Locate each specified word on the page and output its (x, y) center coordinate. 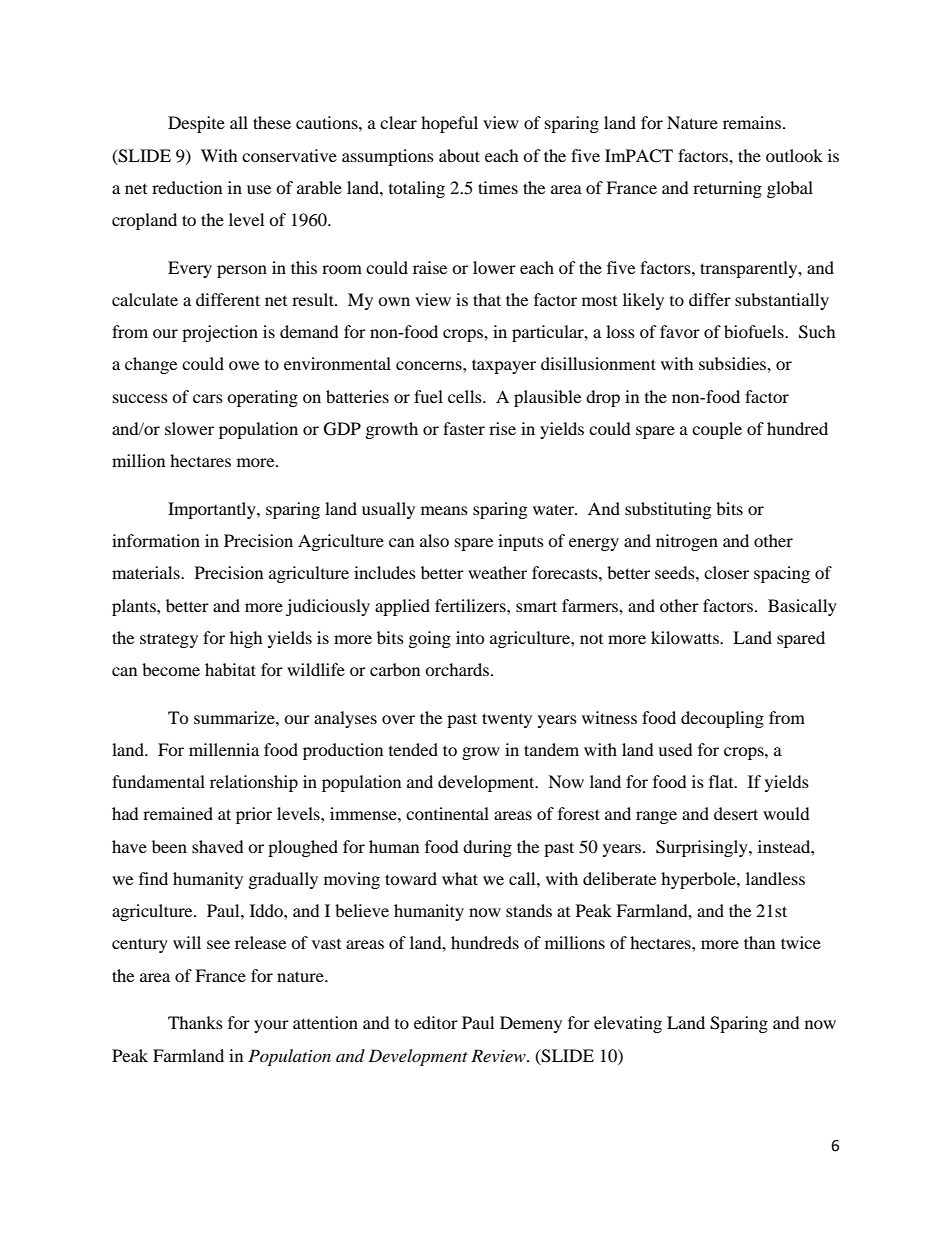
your (271, 1026)
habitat (230, 669)
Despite (196, 124)
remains (752, 122)
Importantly (213, 510)
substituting (668, 510)
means (444, 510)
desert (736, 813)
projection (220, 333)
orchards (458, 669)
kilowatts (686, 637)
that (487, 299)
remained (178, 813)
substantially (782, 301)
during (487, 848)
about (459, 155)
